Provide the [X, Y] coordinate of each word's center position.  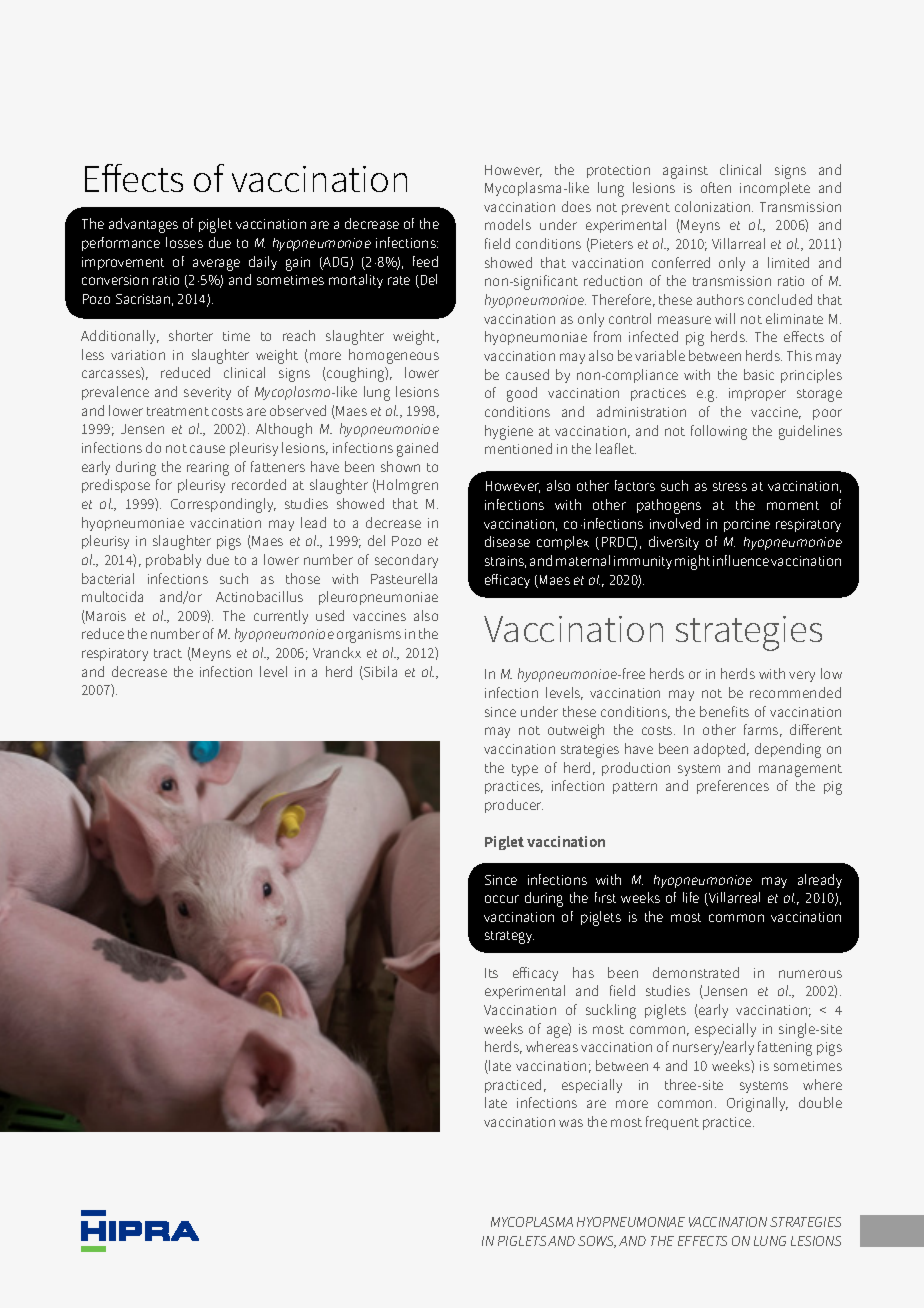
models [508, 224]
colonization [714, 206]
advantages [143, 225]
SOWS [597, 1242]
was [571, 1123]
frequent [672, 1123]
